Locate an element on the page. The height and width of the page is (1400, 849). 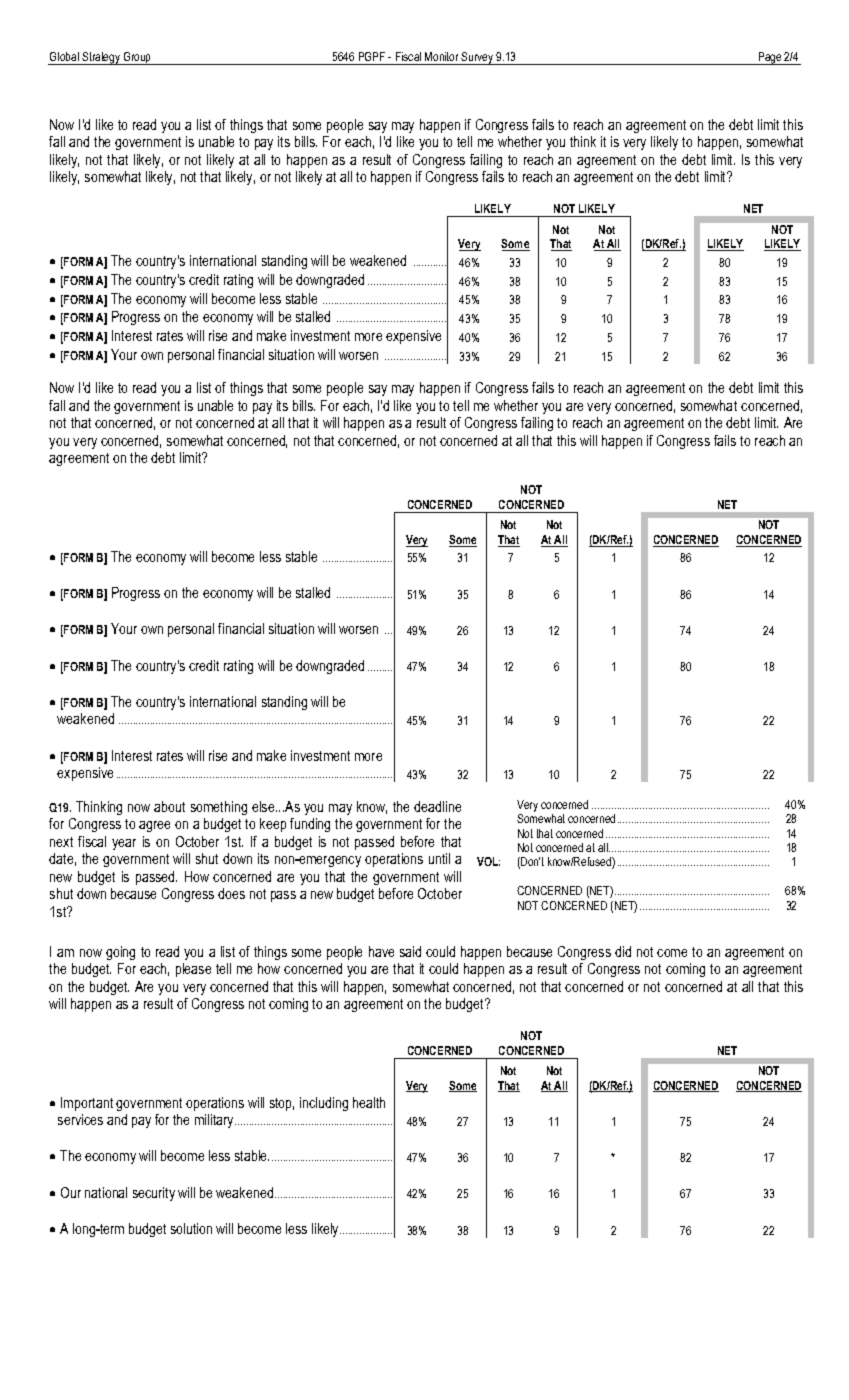
deadline is located at coordinates (437, 806).
